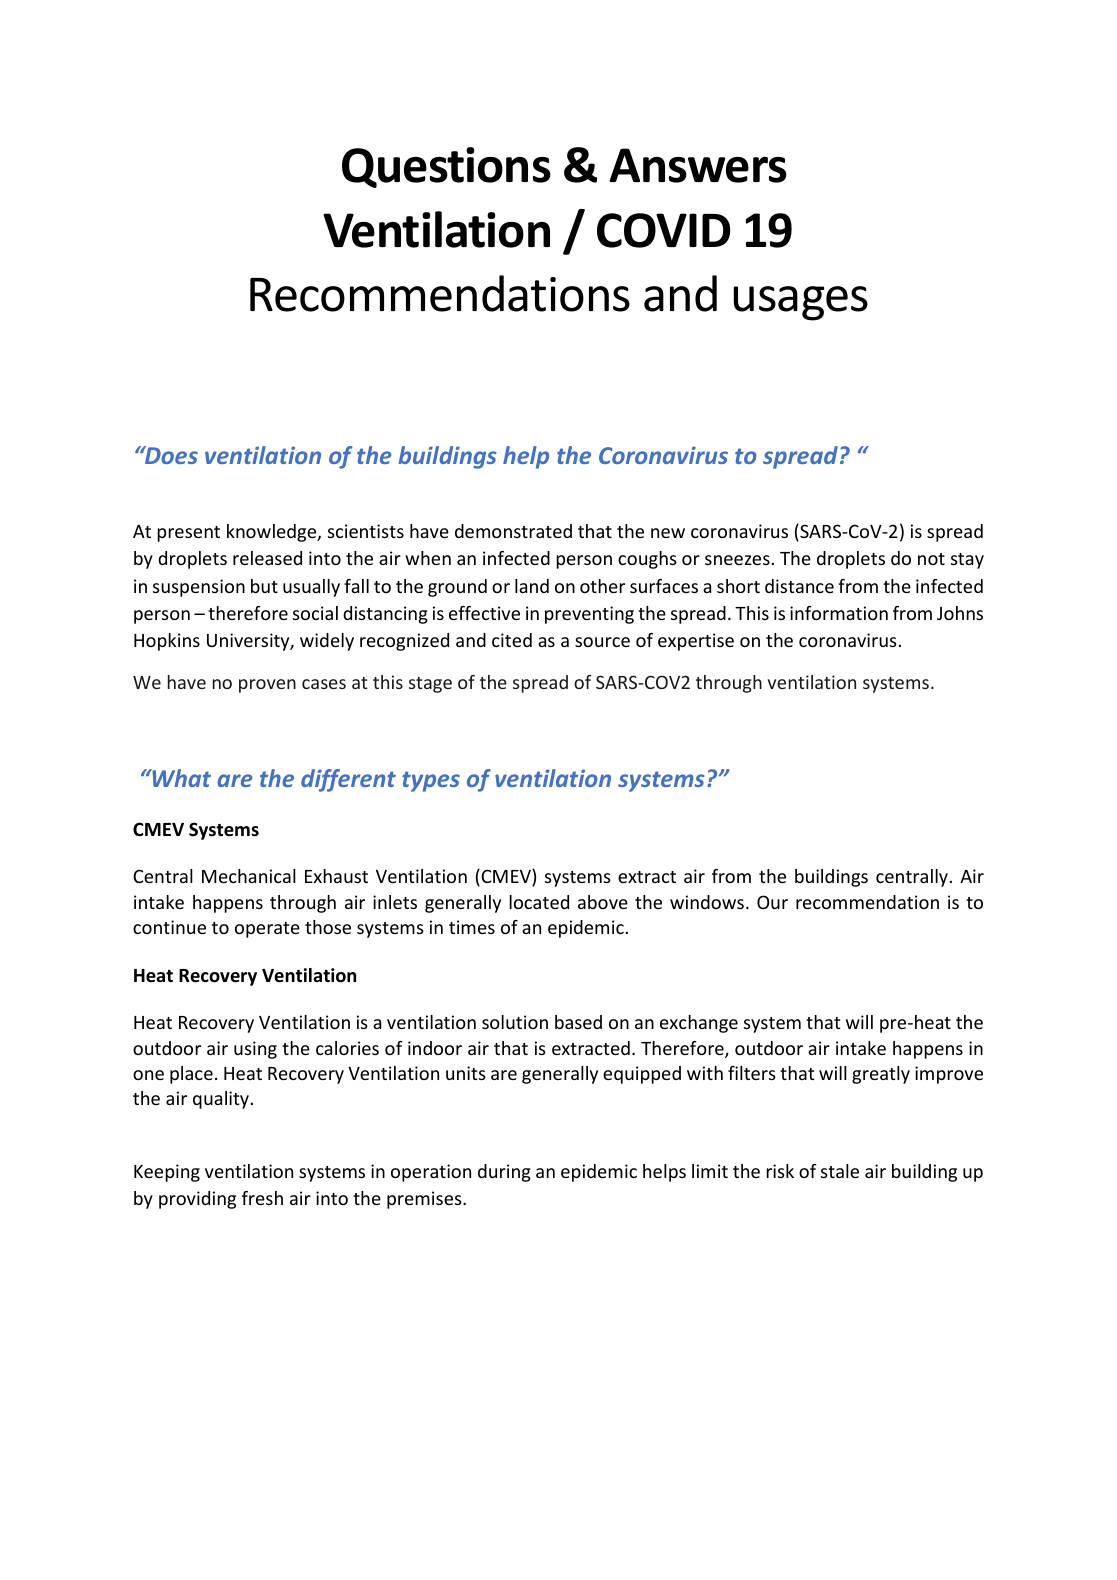 Image resolution: width=1117 pixels, height=1580 pixels. I want to click on COVID, so click(663, 230).
